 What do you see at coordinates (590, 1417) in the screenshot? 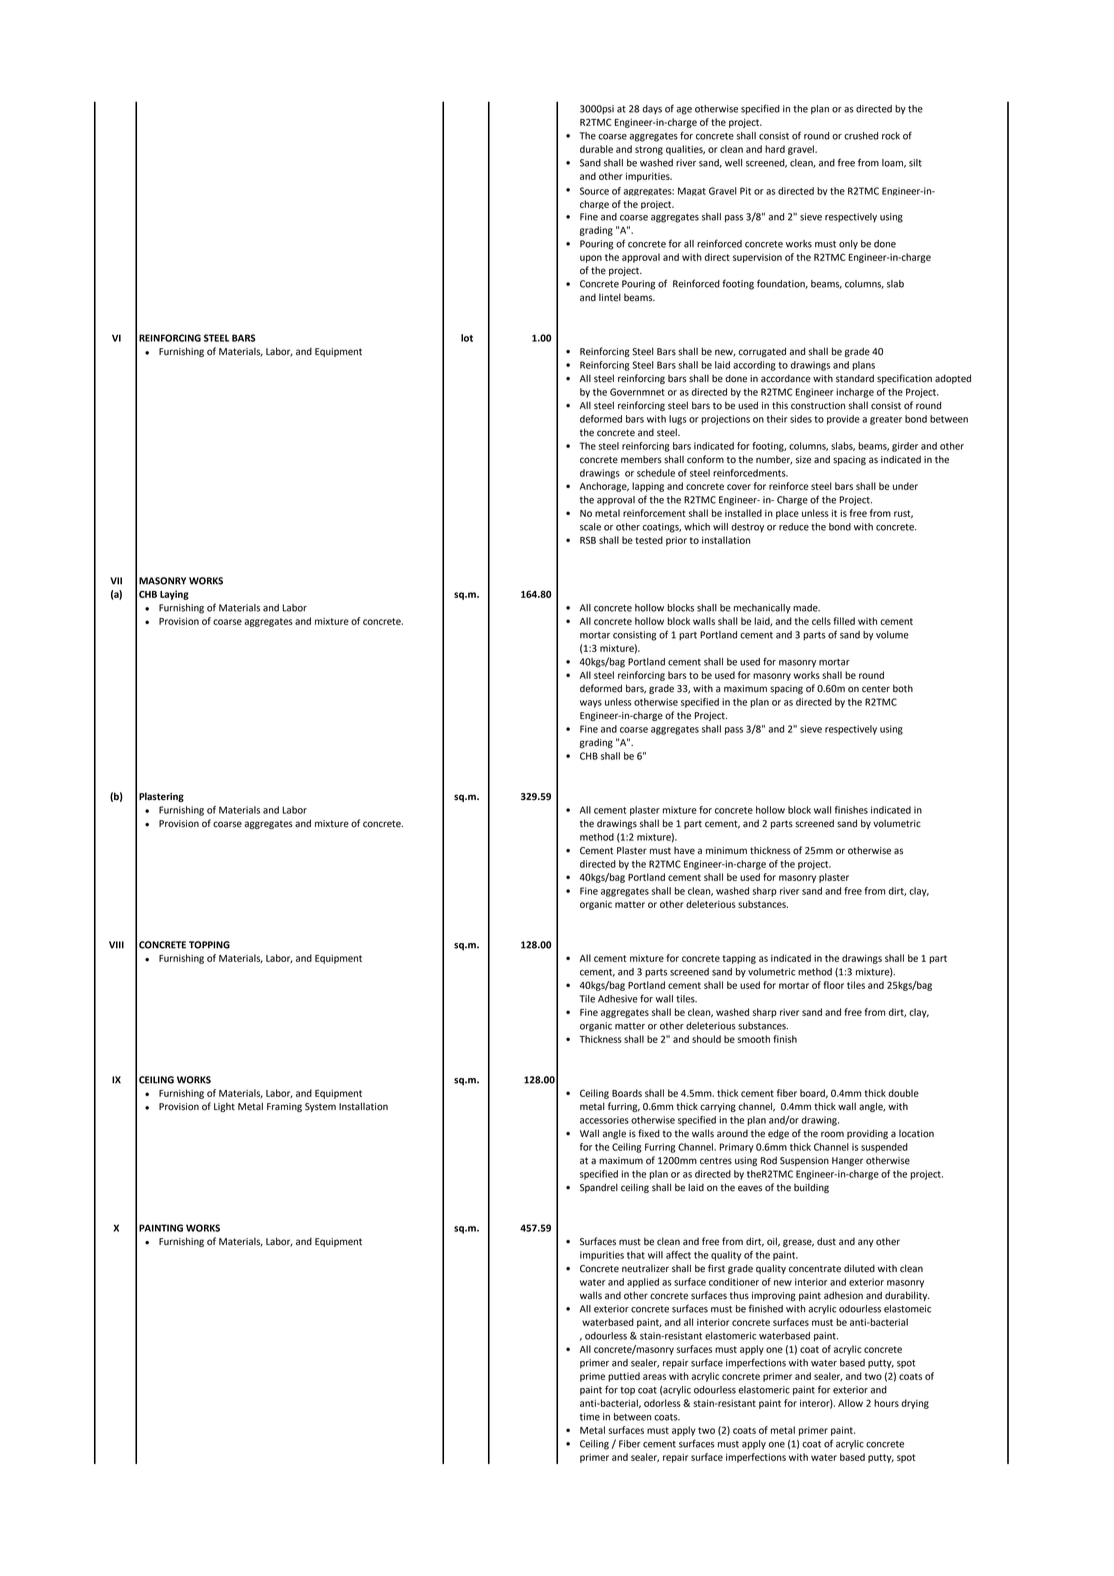
I see `time` at bounding box center [590, 1417].
